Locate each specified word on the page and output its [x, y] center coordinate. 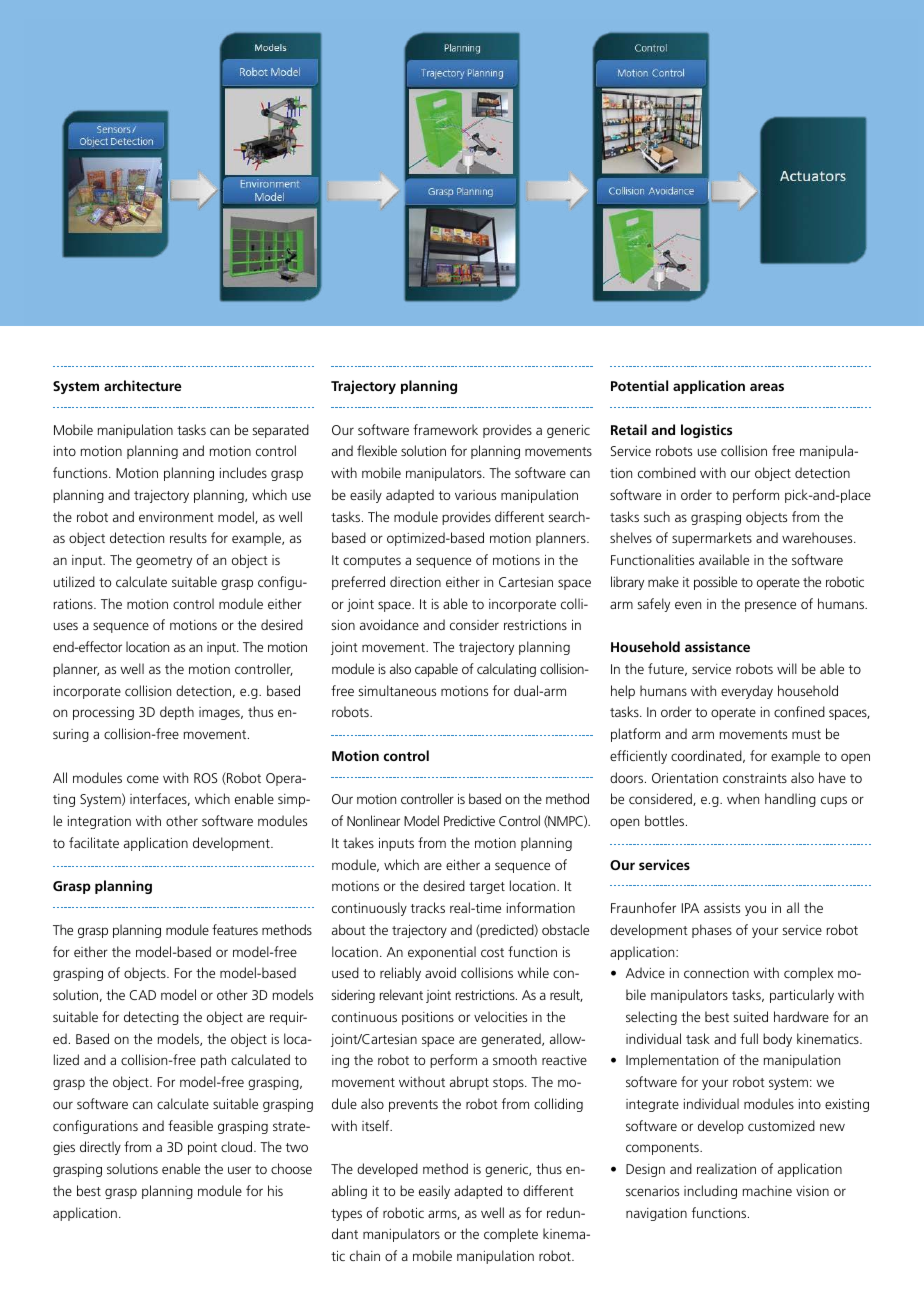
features [235, 929]
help [623, 692]
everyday [747, 692]
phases [712, 931]
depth [177, 713]
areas [767, 387]
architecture [143, 385]
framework [445, 429]
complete [511, 1235]
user [239, 1170]
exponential [442, 953]
